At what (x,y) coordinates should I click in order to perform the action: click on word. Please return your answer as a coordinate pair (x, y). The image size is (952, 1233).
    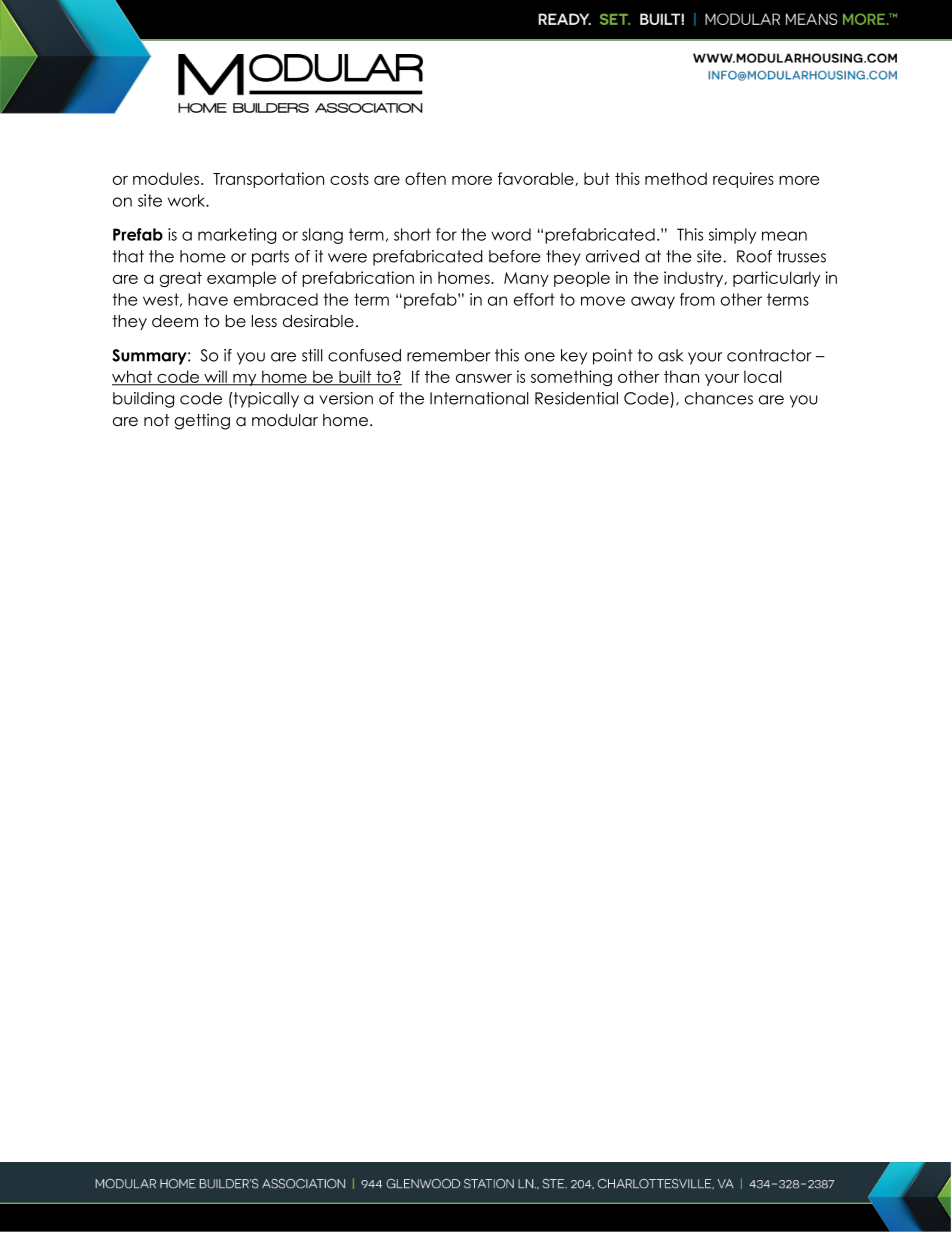
    Looking at the image, I should click on (511, 234).
